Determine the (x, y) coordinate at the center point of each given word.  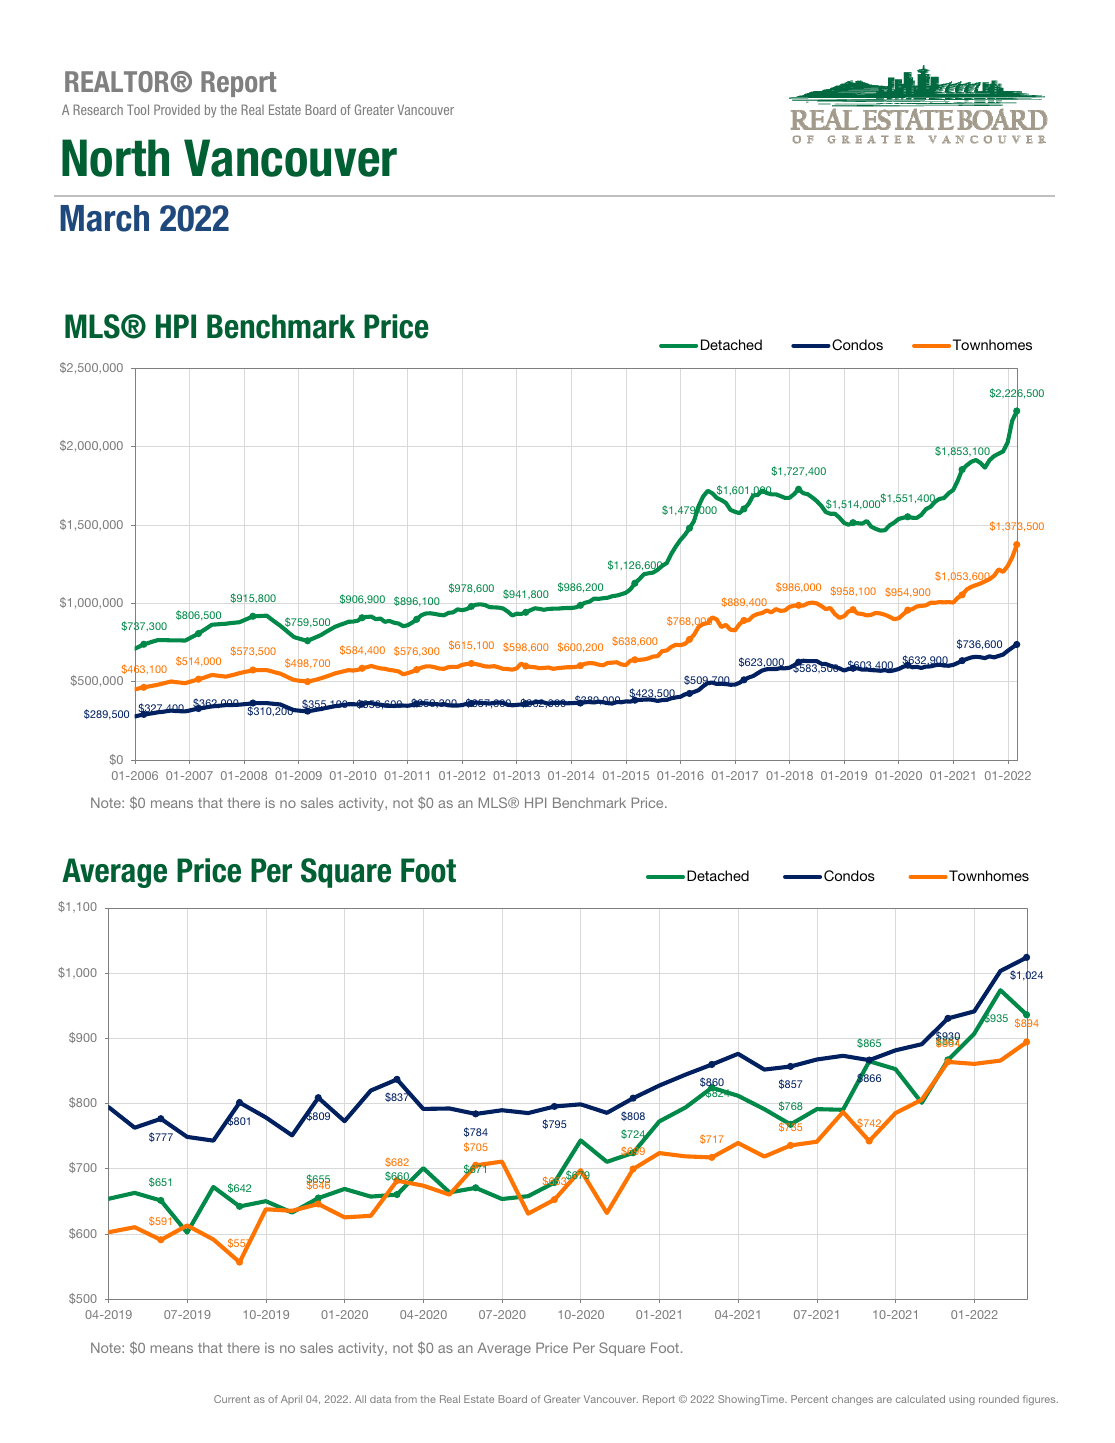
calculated (920, 1399)
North (115, 158)
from (406, 1399)
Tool (138, 109)
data (380, 1399)
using (962, 1400)
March (104, 218)
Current (232, 1399)
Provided (177, 109)
